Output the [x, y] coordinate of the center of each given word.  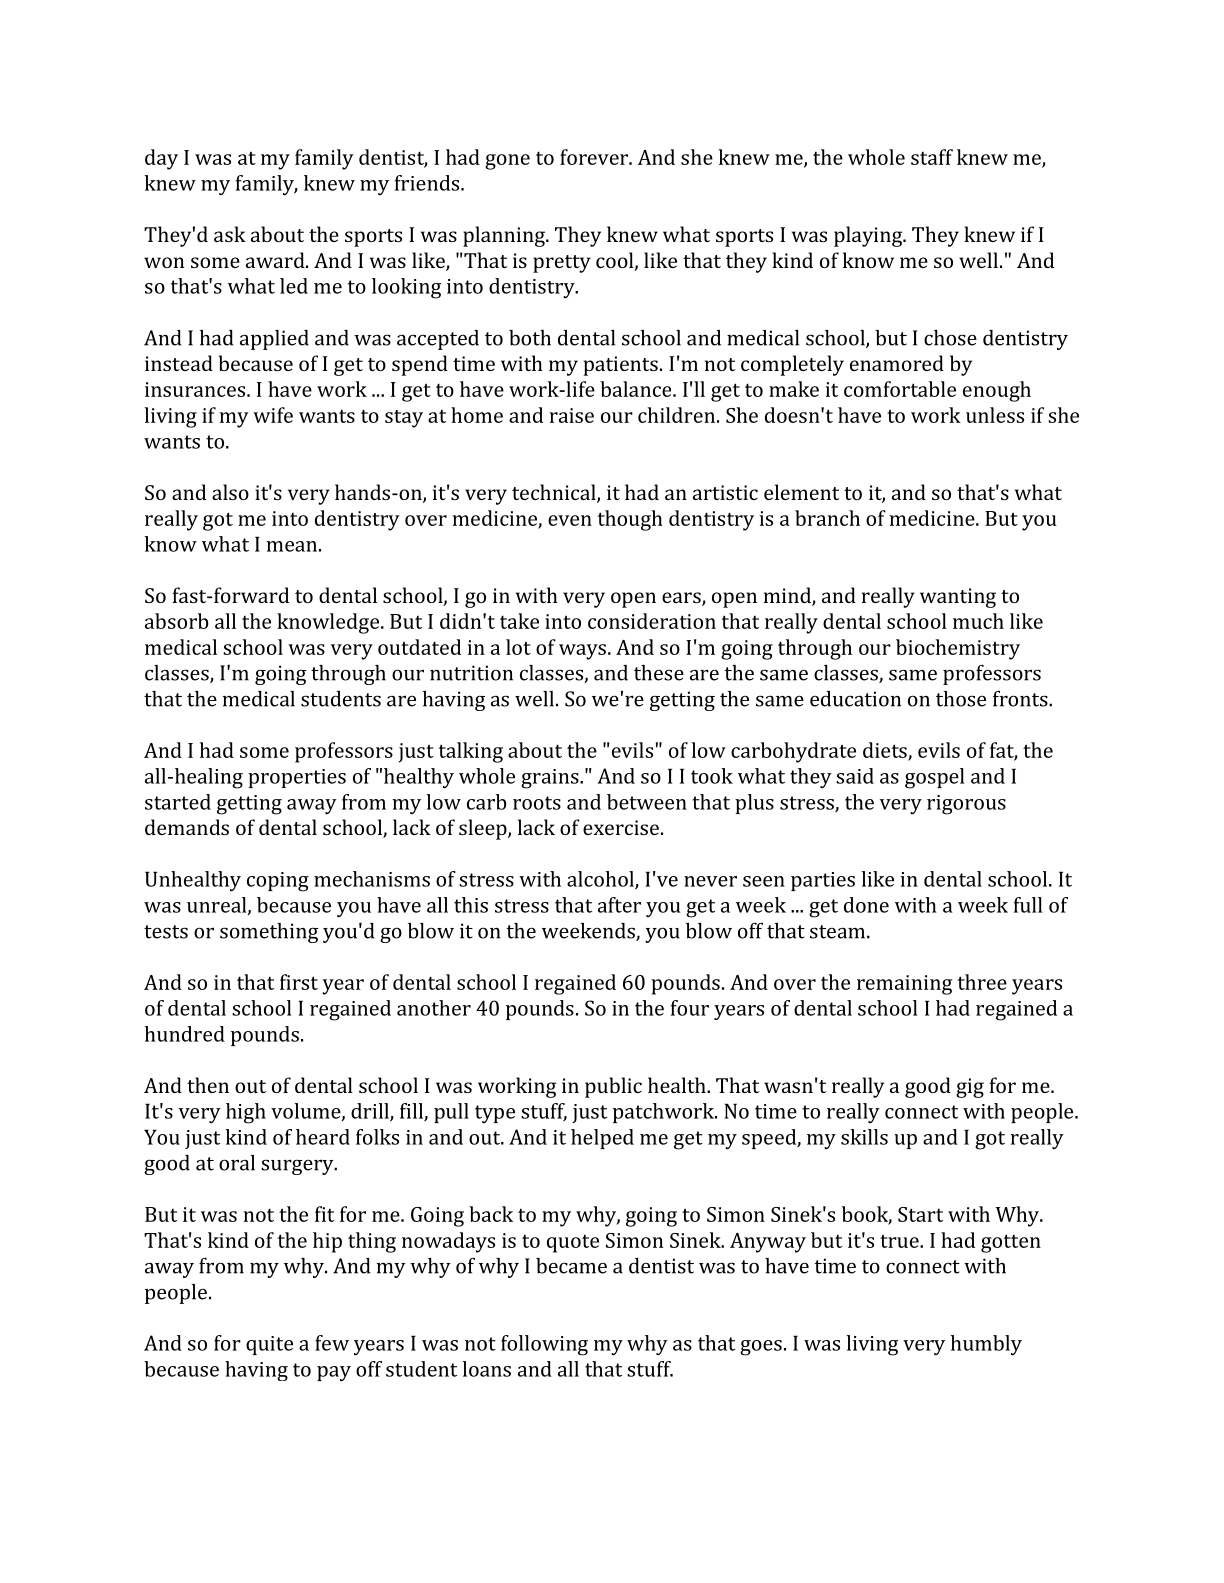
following [544, 1345]
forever [595, 157]
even [570, 520]
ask [230, 234]
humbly [986, 1345]
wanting [958, 598]
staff [932, 157]
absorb [177, 621]
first [299, 982]
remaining [904, 985]
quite [269, 1345]
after [619, 905]
